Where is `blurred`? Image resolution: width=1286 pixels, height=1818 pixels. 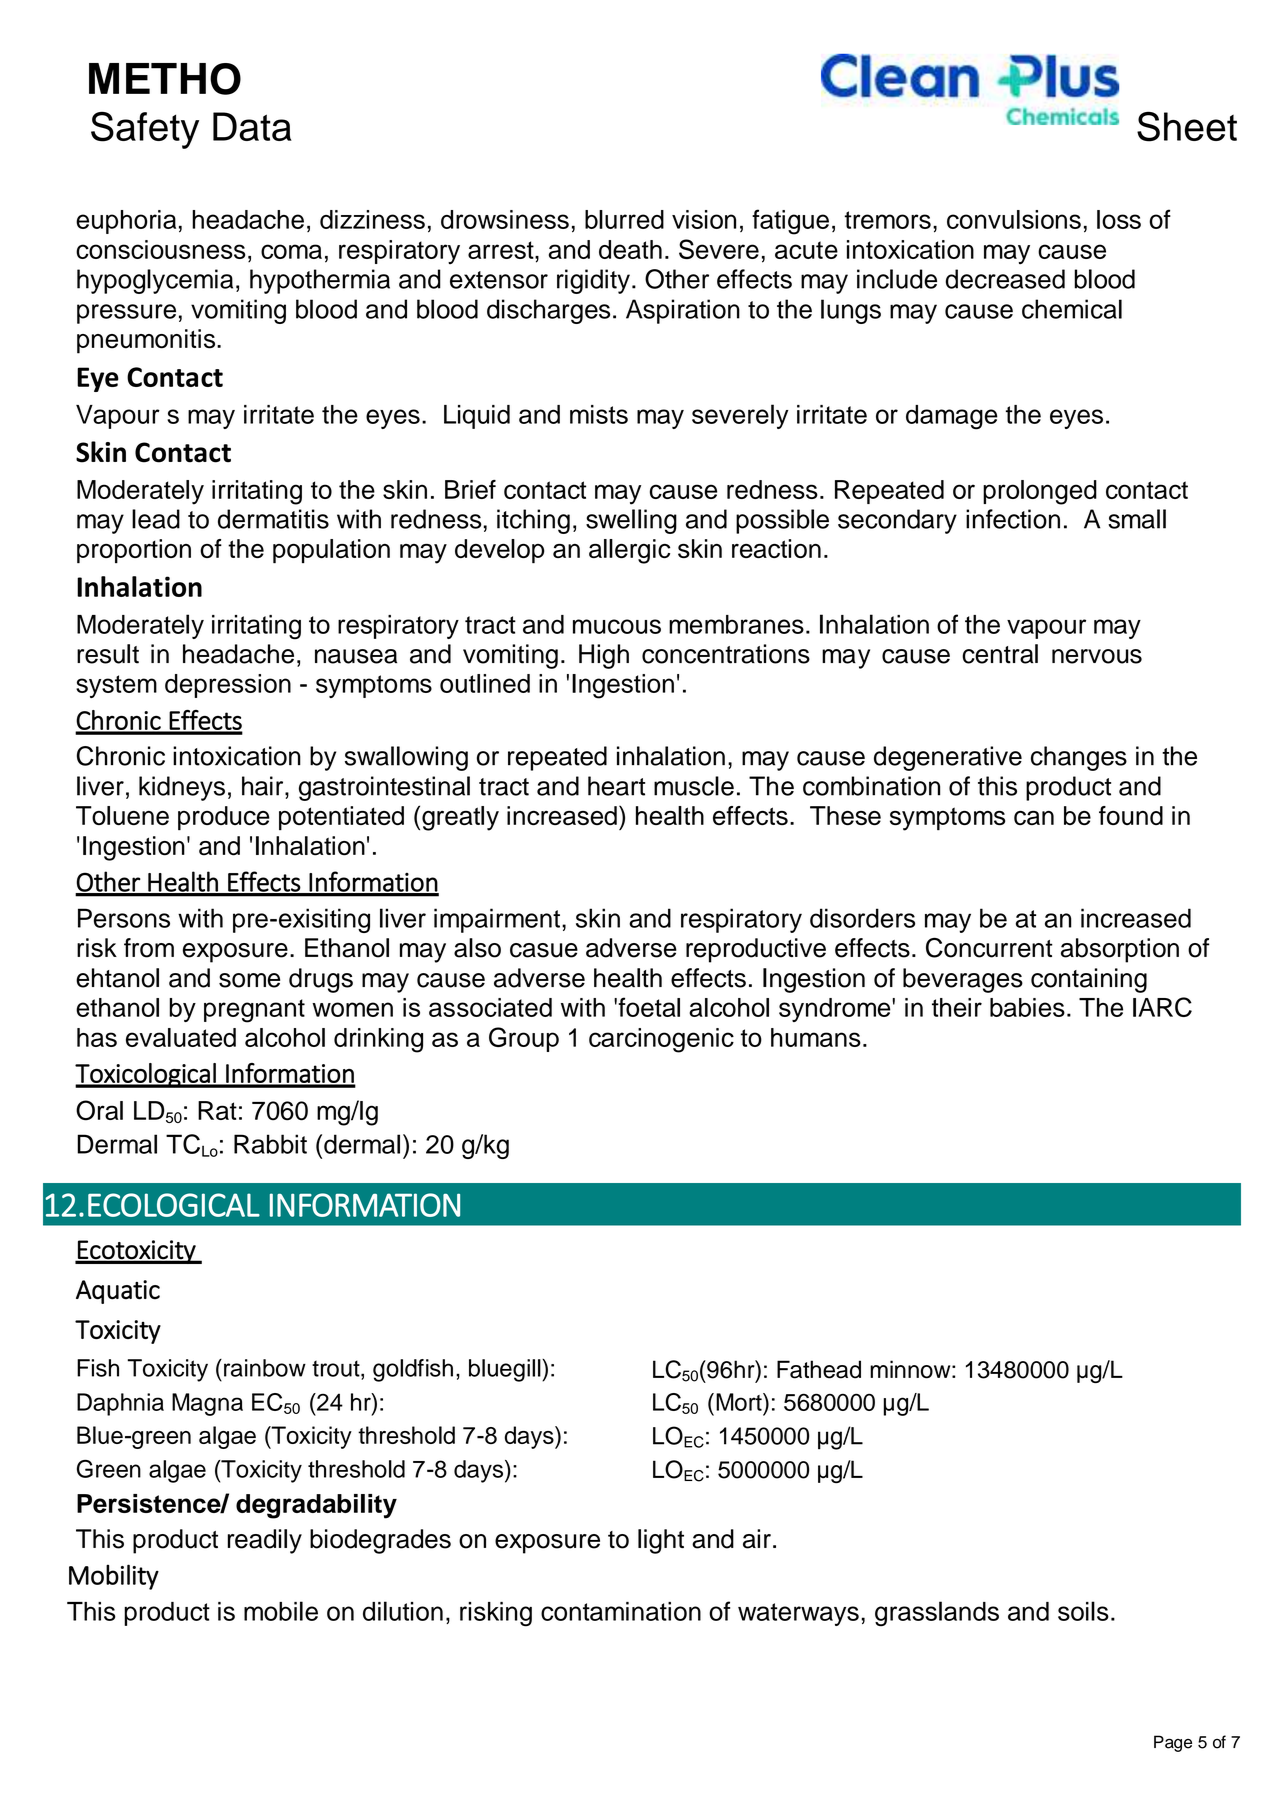 blurred is located at coordinates (624, 219).
